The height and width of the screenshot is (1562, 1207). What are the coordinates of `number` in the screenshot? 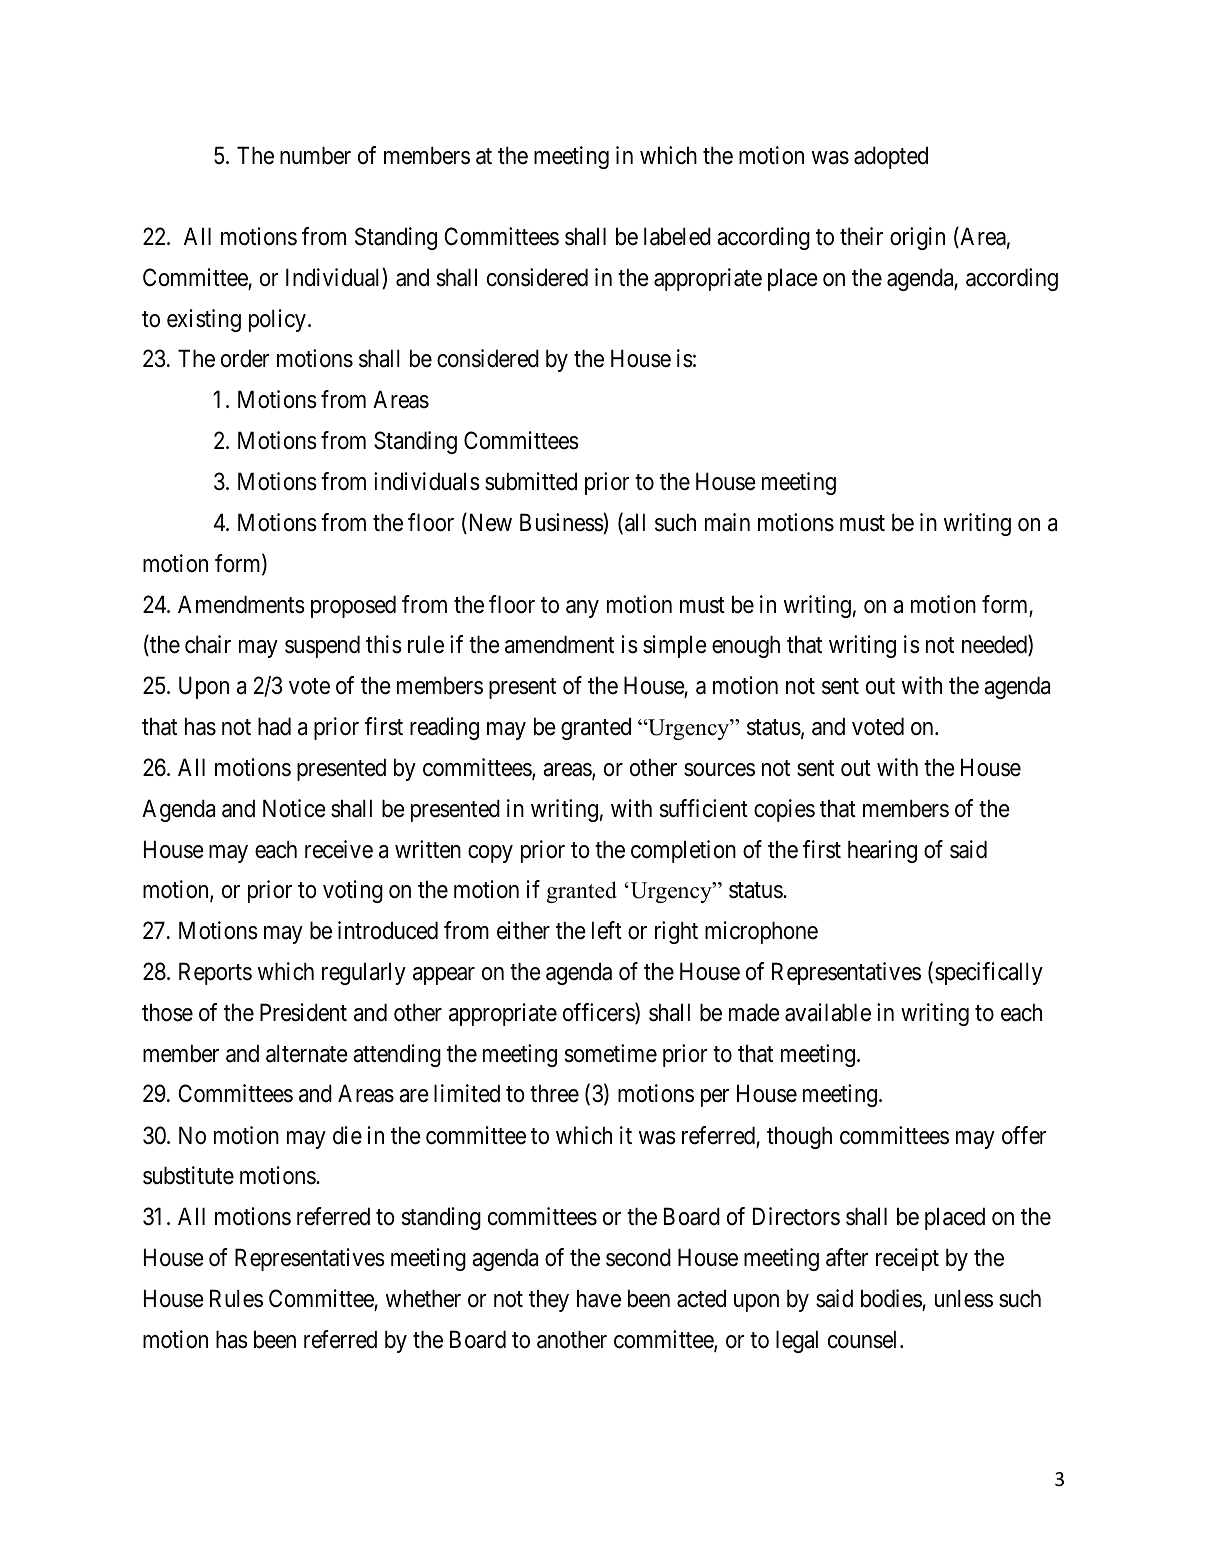 It's located at (315, 155).
